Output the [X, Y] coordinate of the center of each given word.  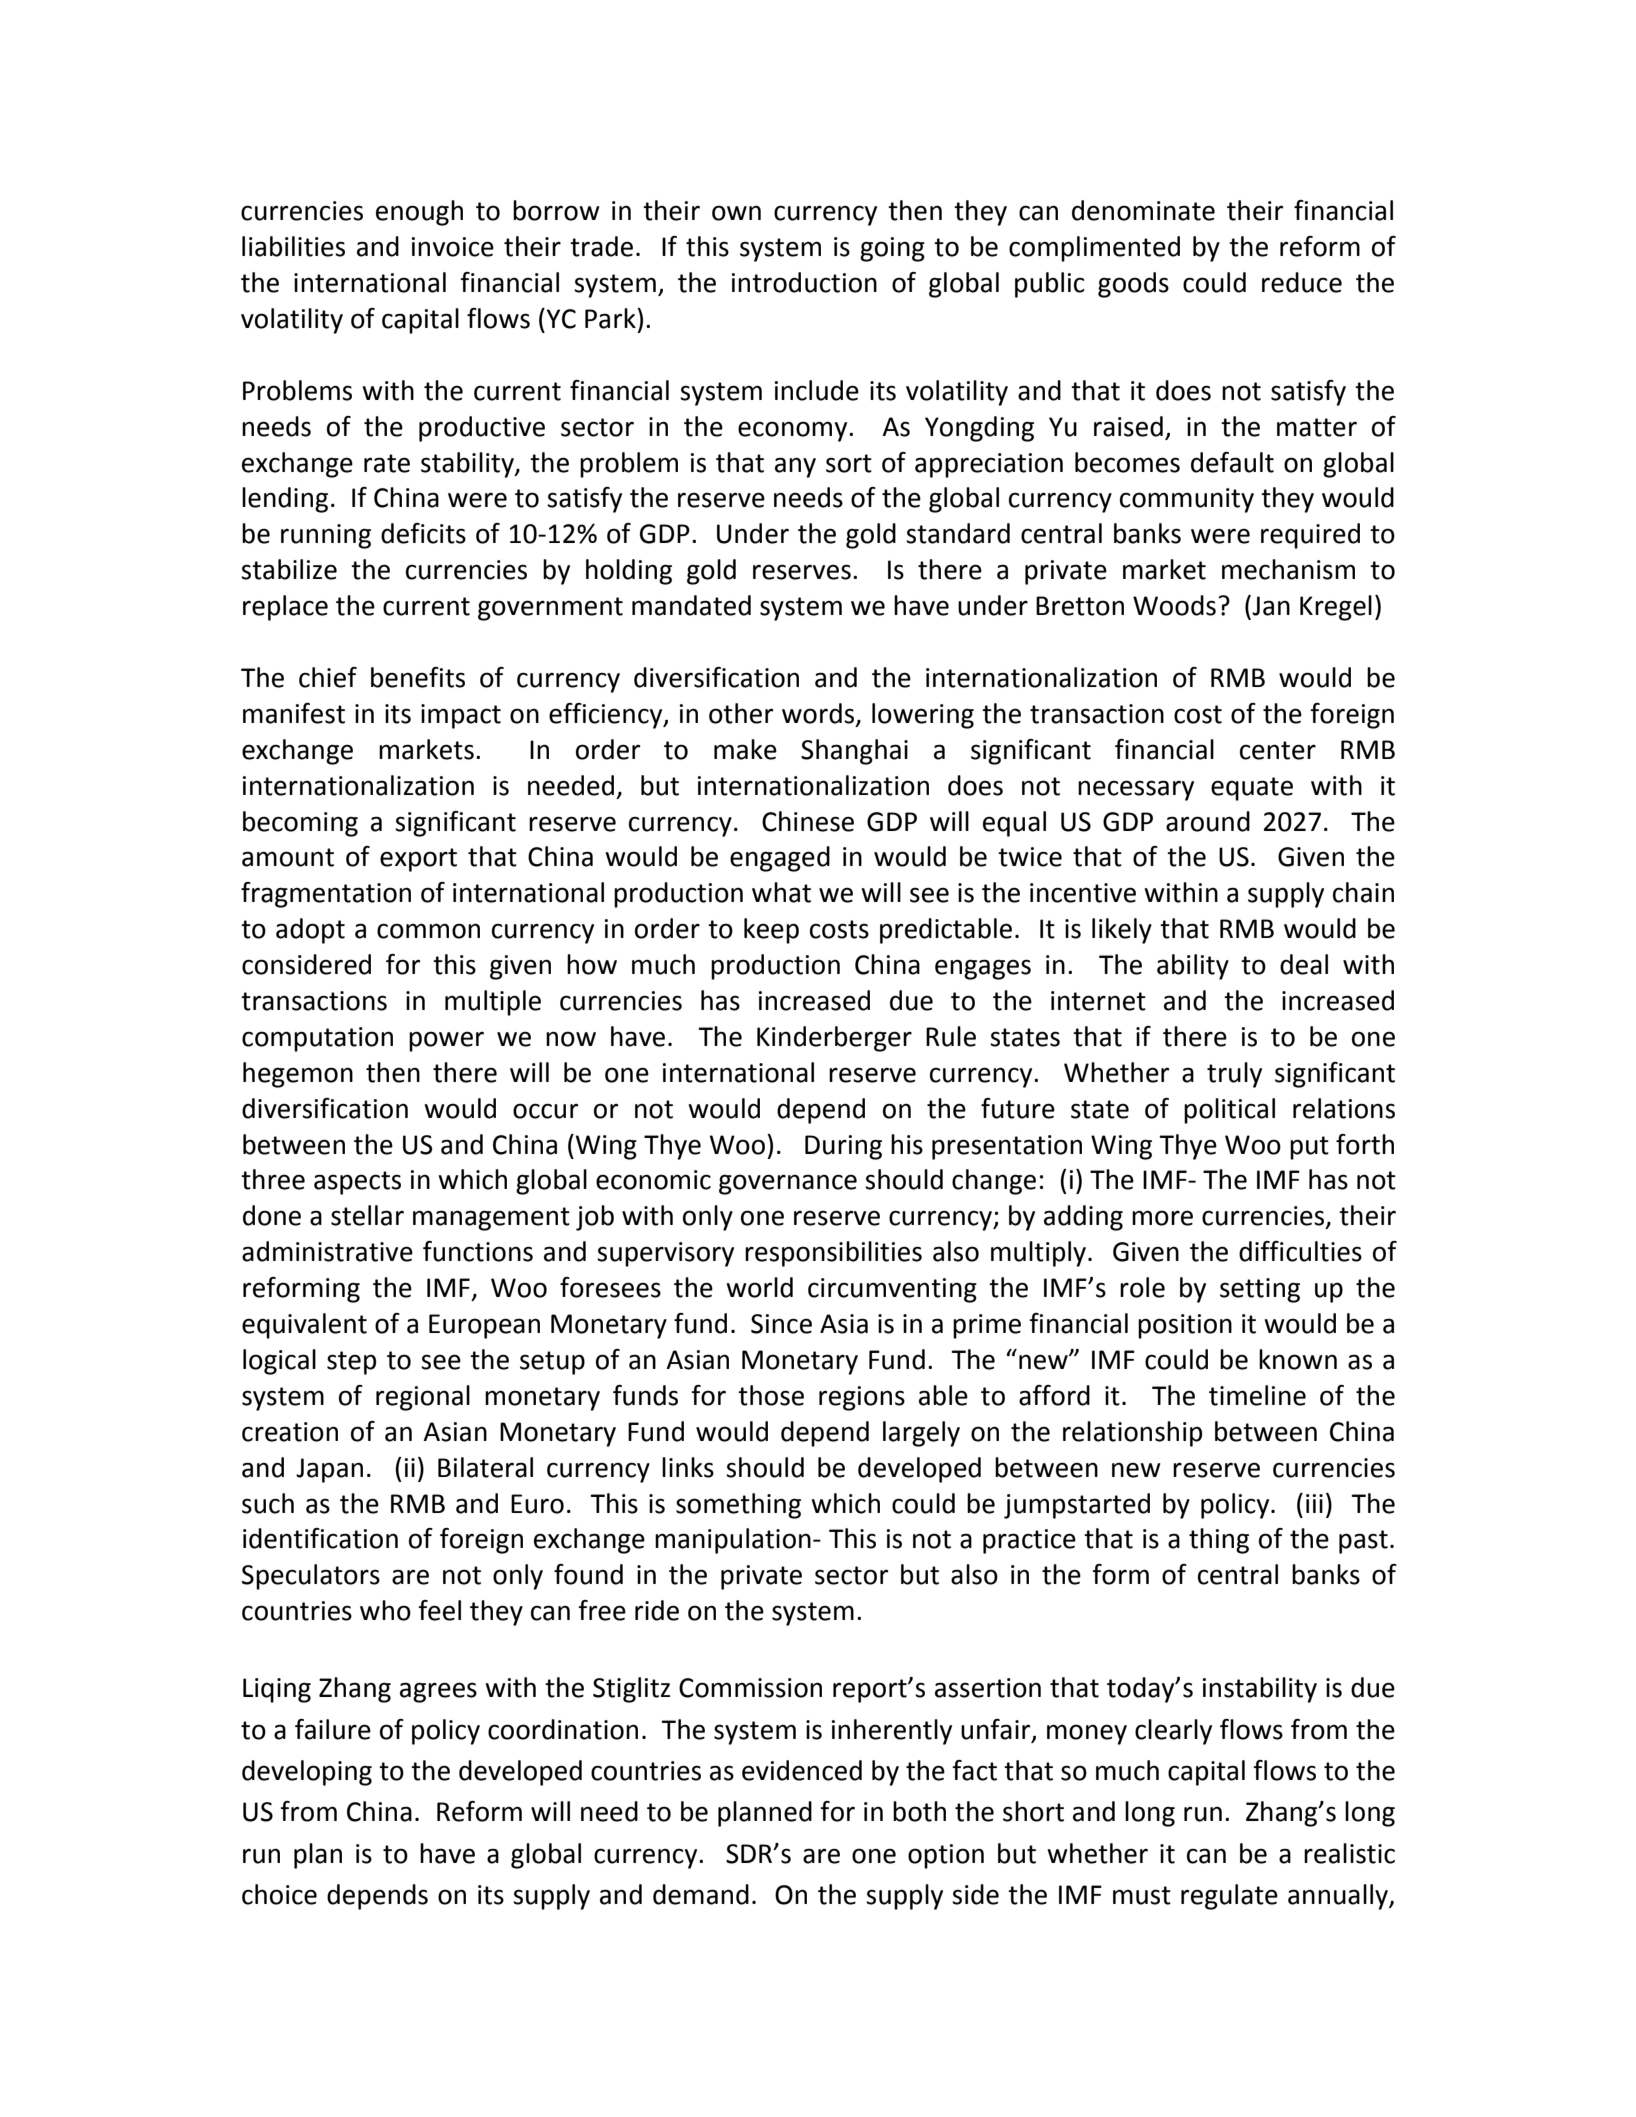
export [418, 860]
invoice [453, 247]
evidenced [802, 1770]
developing [307, 1773]
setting [1260, 1290]
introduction [804, 282]
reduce [1302, 282]
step [351, 1363]
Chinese [808, 821]
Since [781, 1324]
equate [1252, 789]
